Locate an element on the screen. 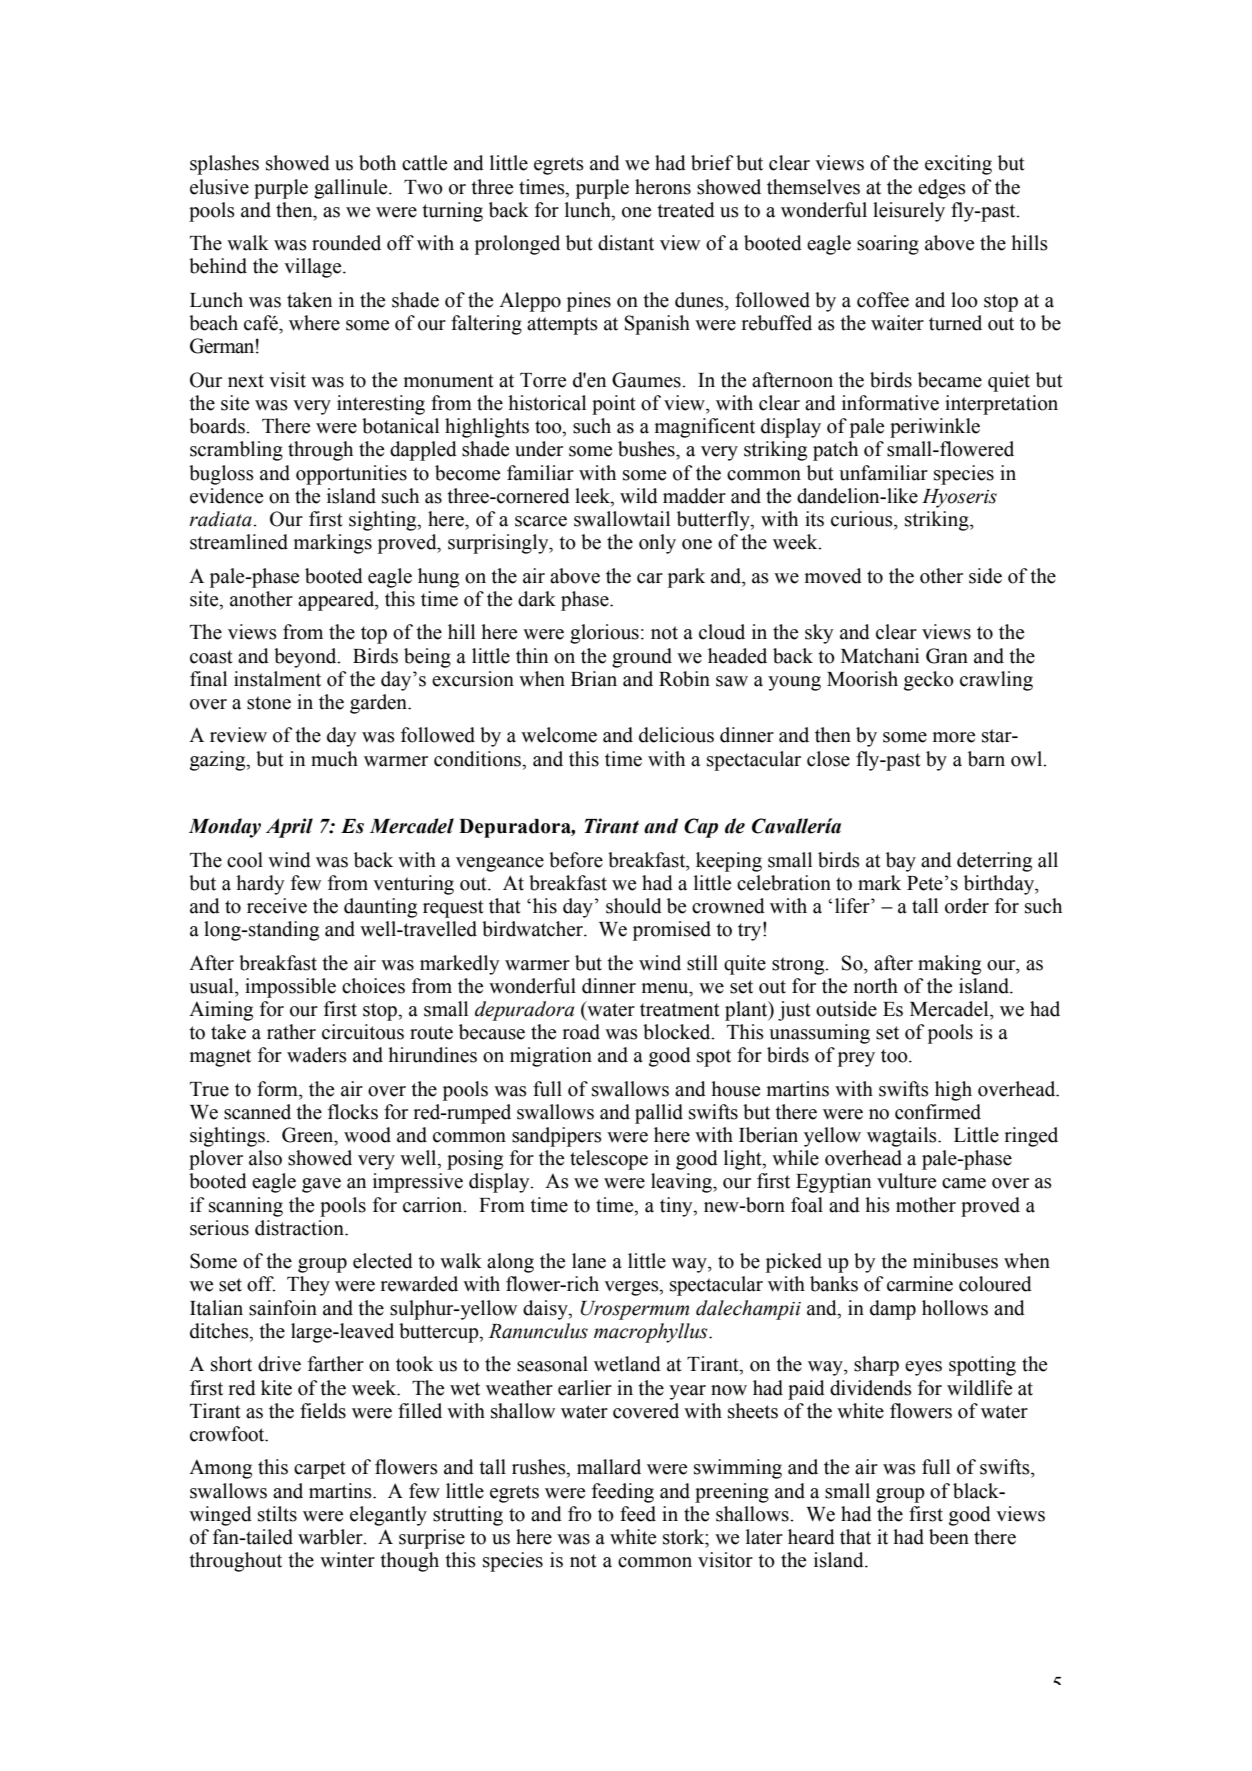 The image size is (1252, 1771). April is located at coordinates (289, 828).
